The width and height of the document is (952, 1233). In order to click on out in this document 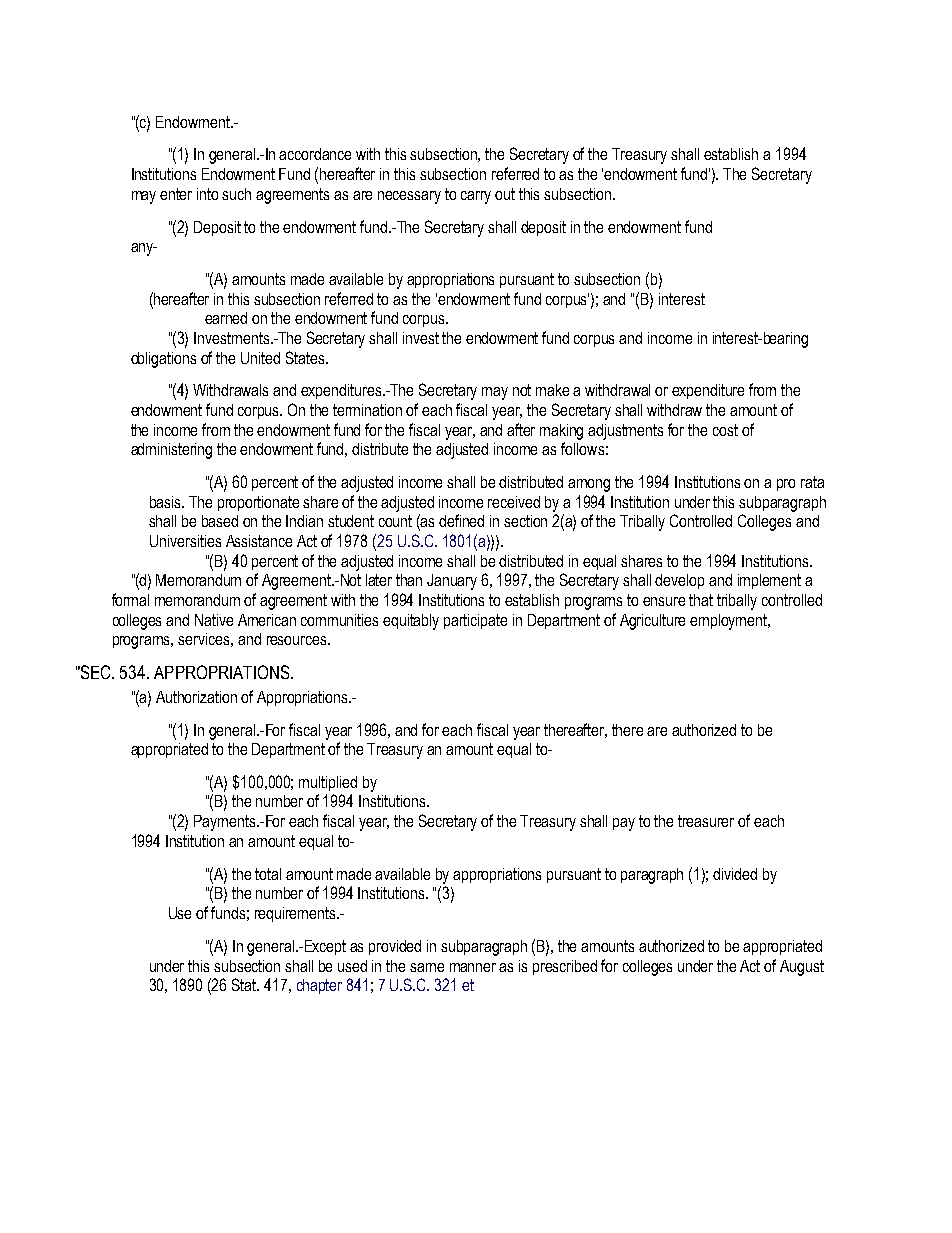, I will do `click(505, 194)`.
